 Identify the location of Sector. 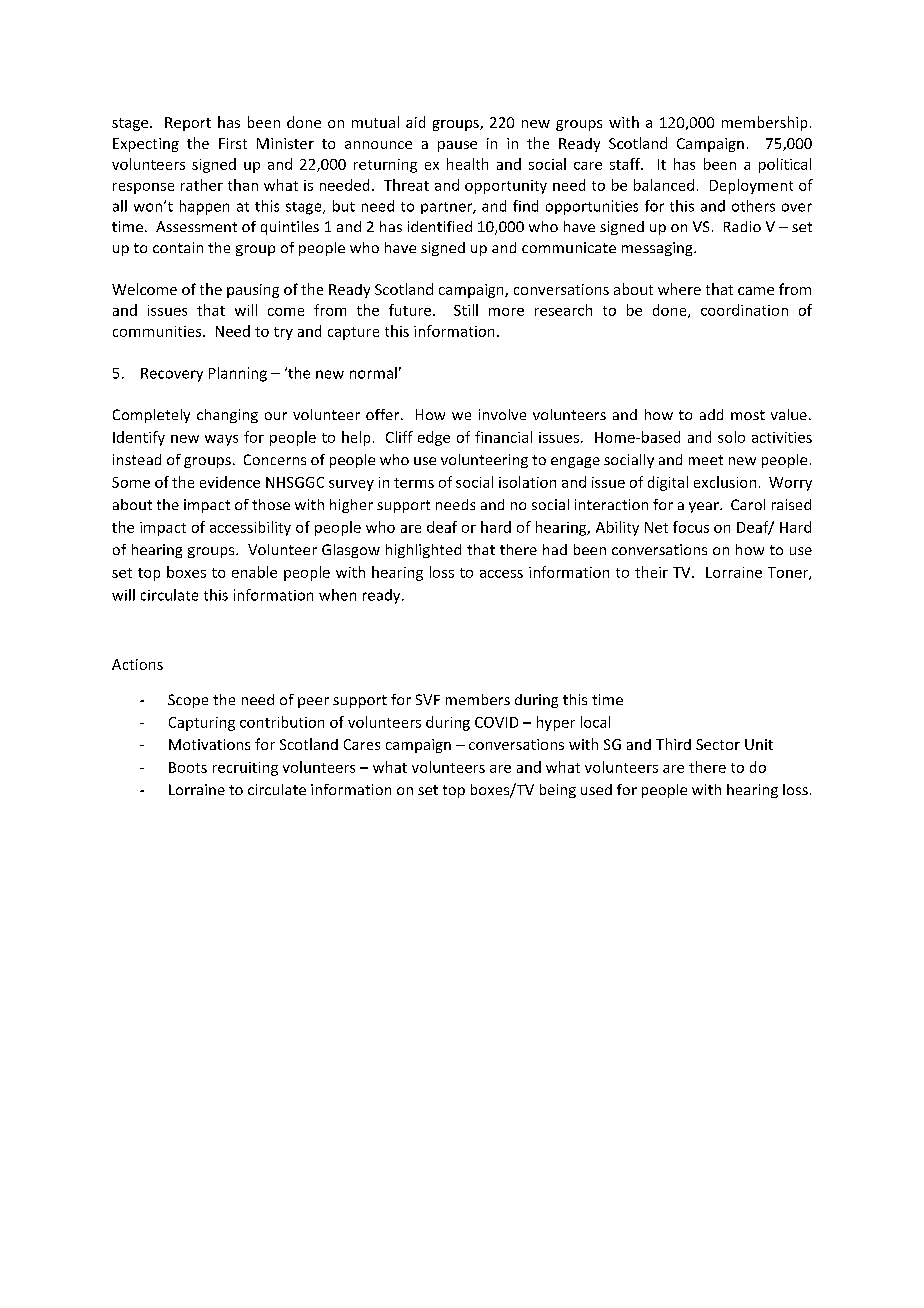
(718, 744).
